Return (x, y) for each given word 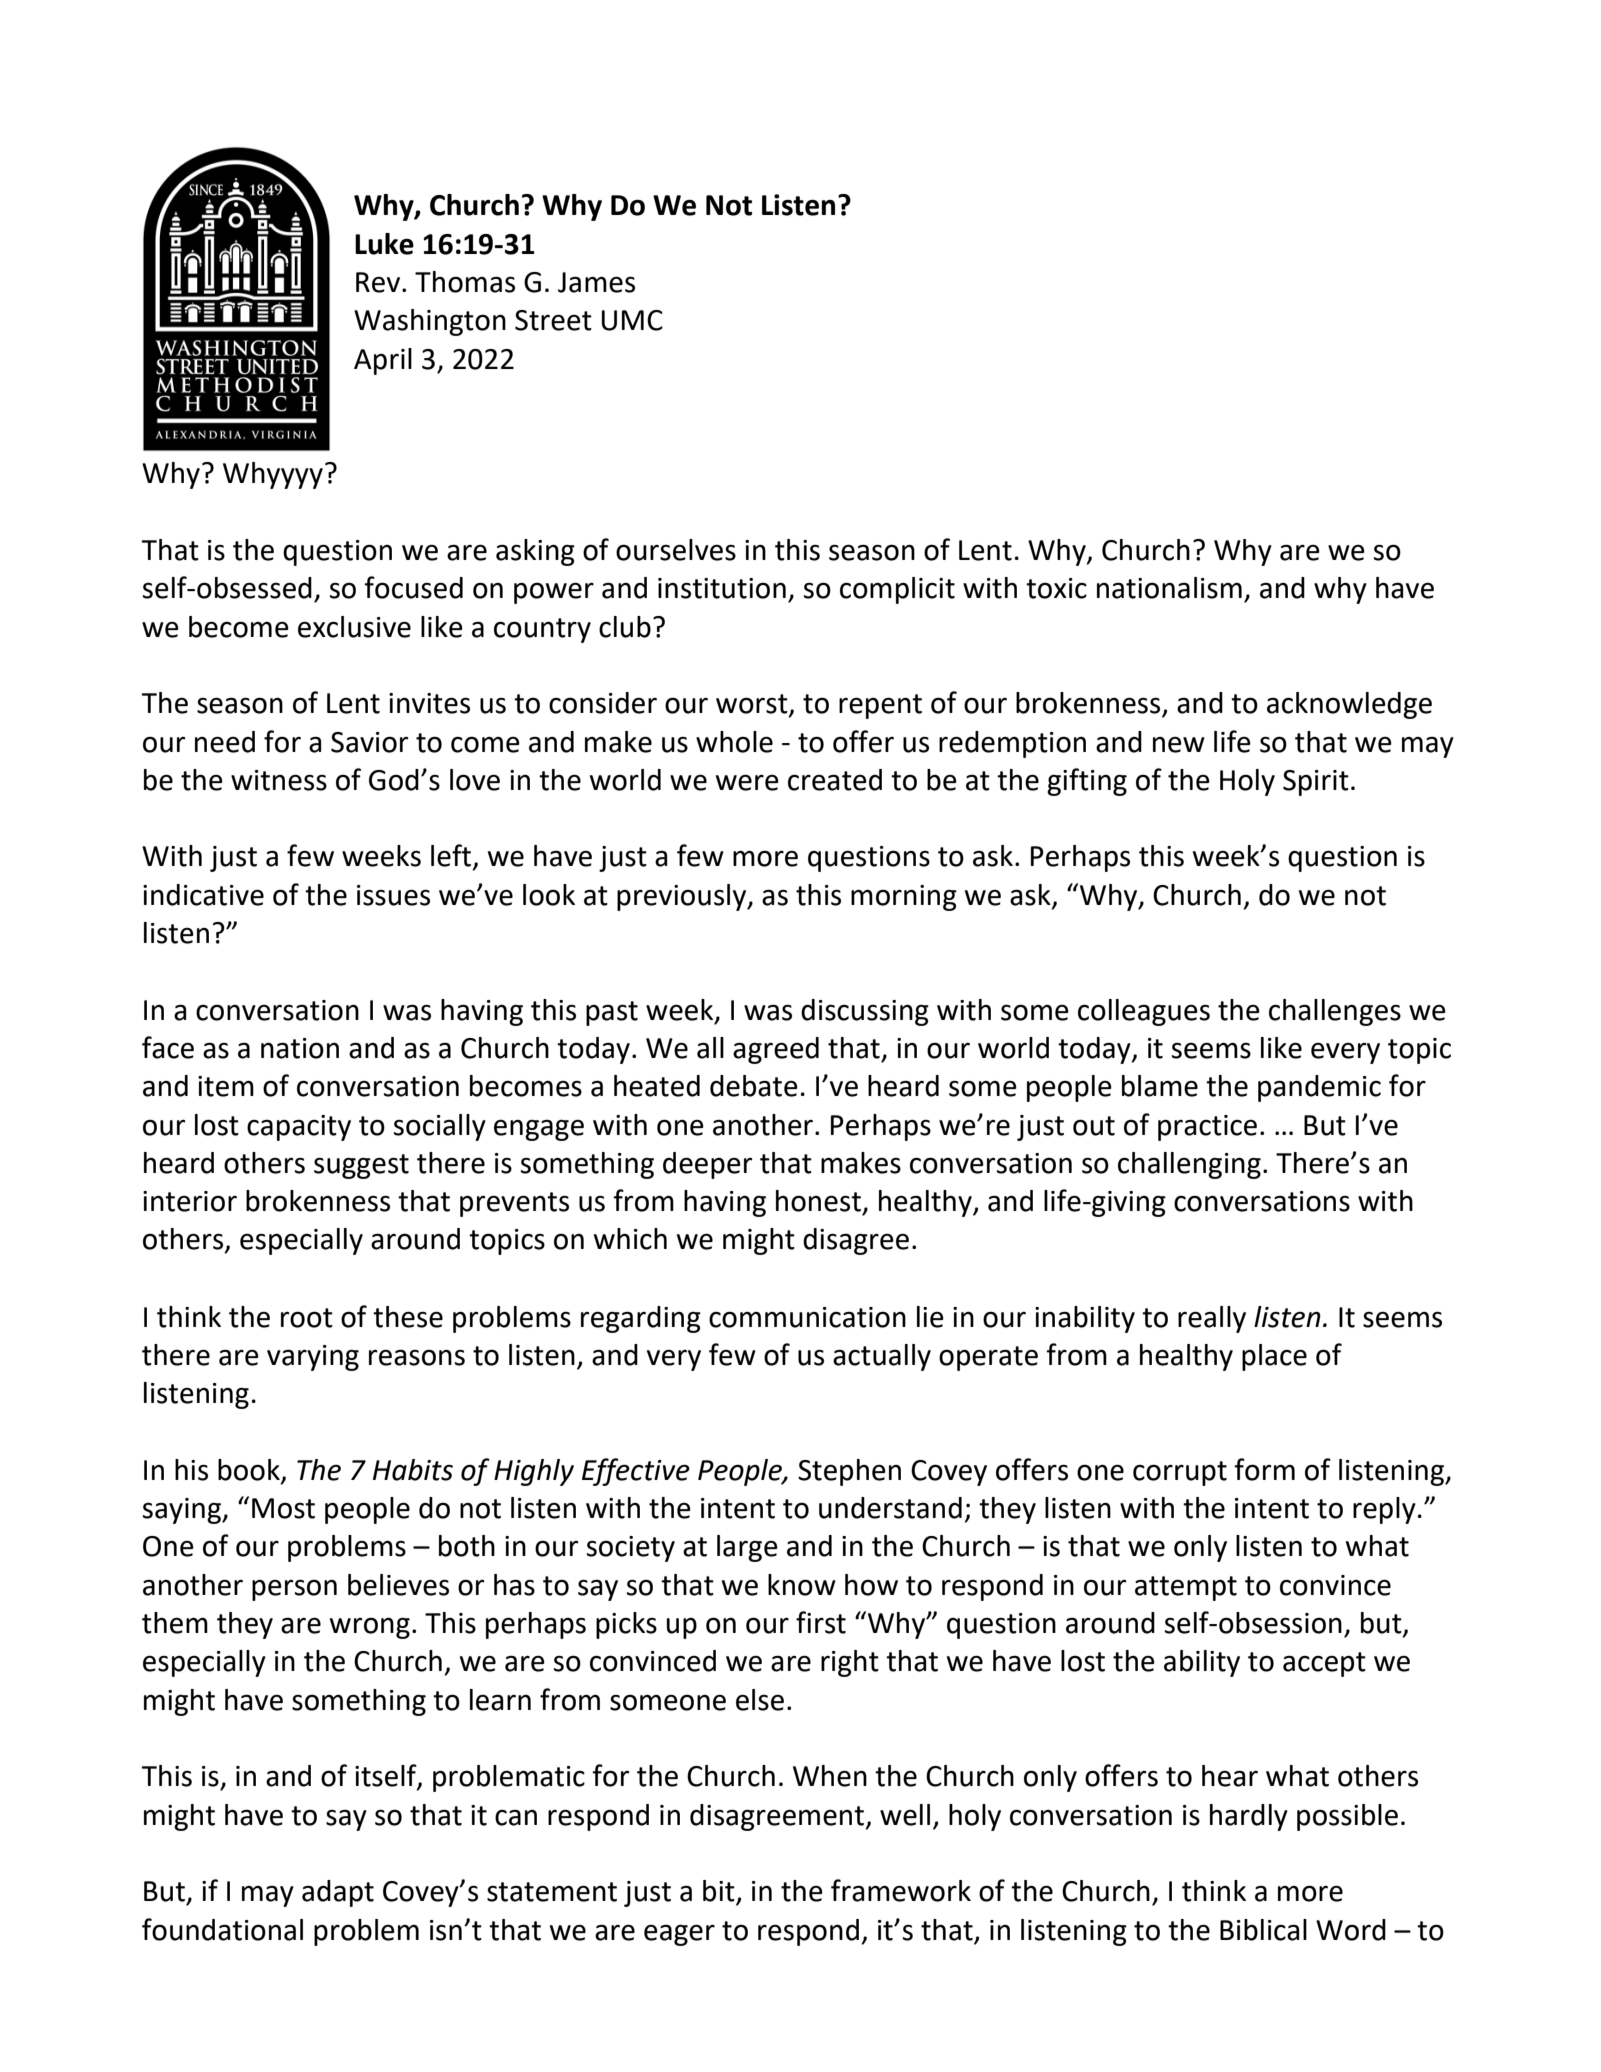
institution (722, 588)
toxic (1056, 588)
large (747, 1548)
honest (818, 1201)
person (294, 1590)
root (307, 1318)
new (1179, 744)
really (1212, 1319)
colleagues (1144, 1012)
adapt (338, 1893)
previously (683, 897)
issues (393, 895)
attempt (1186, 1588)
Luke (384, 244)
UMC (632, 320)
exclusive (354, 627)
